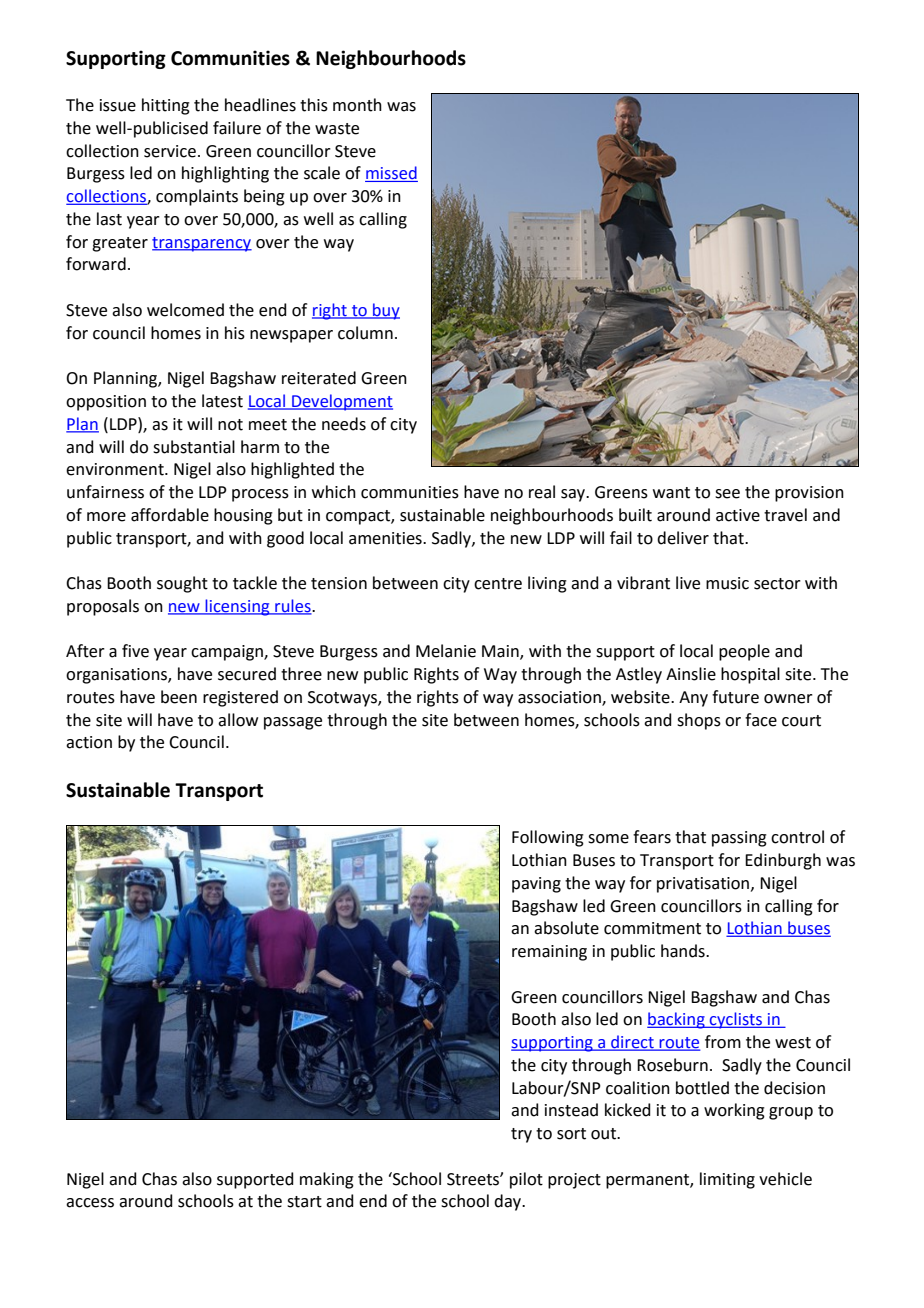 The width and height of the screenshot is (924, 1308). I want to click on Following, so click(548, 838).
